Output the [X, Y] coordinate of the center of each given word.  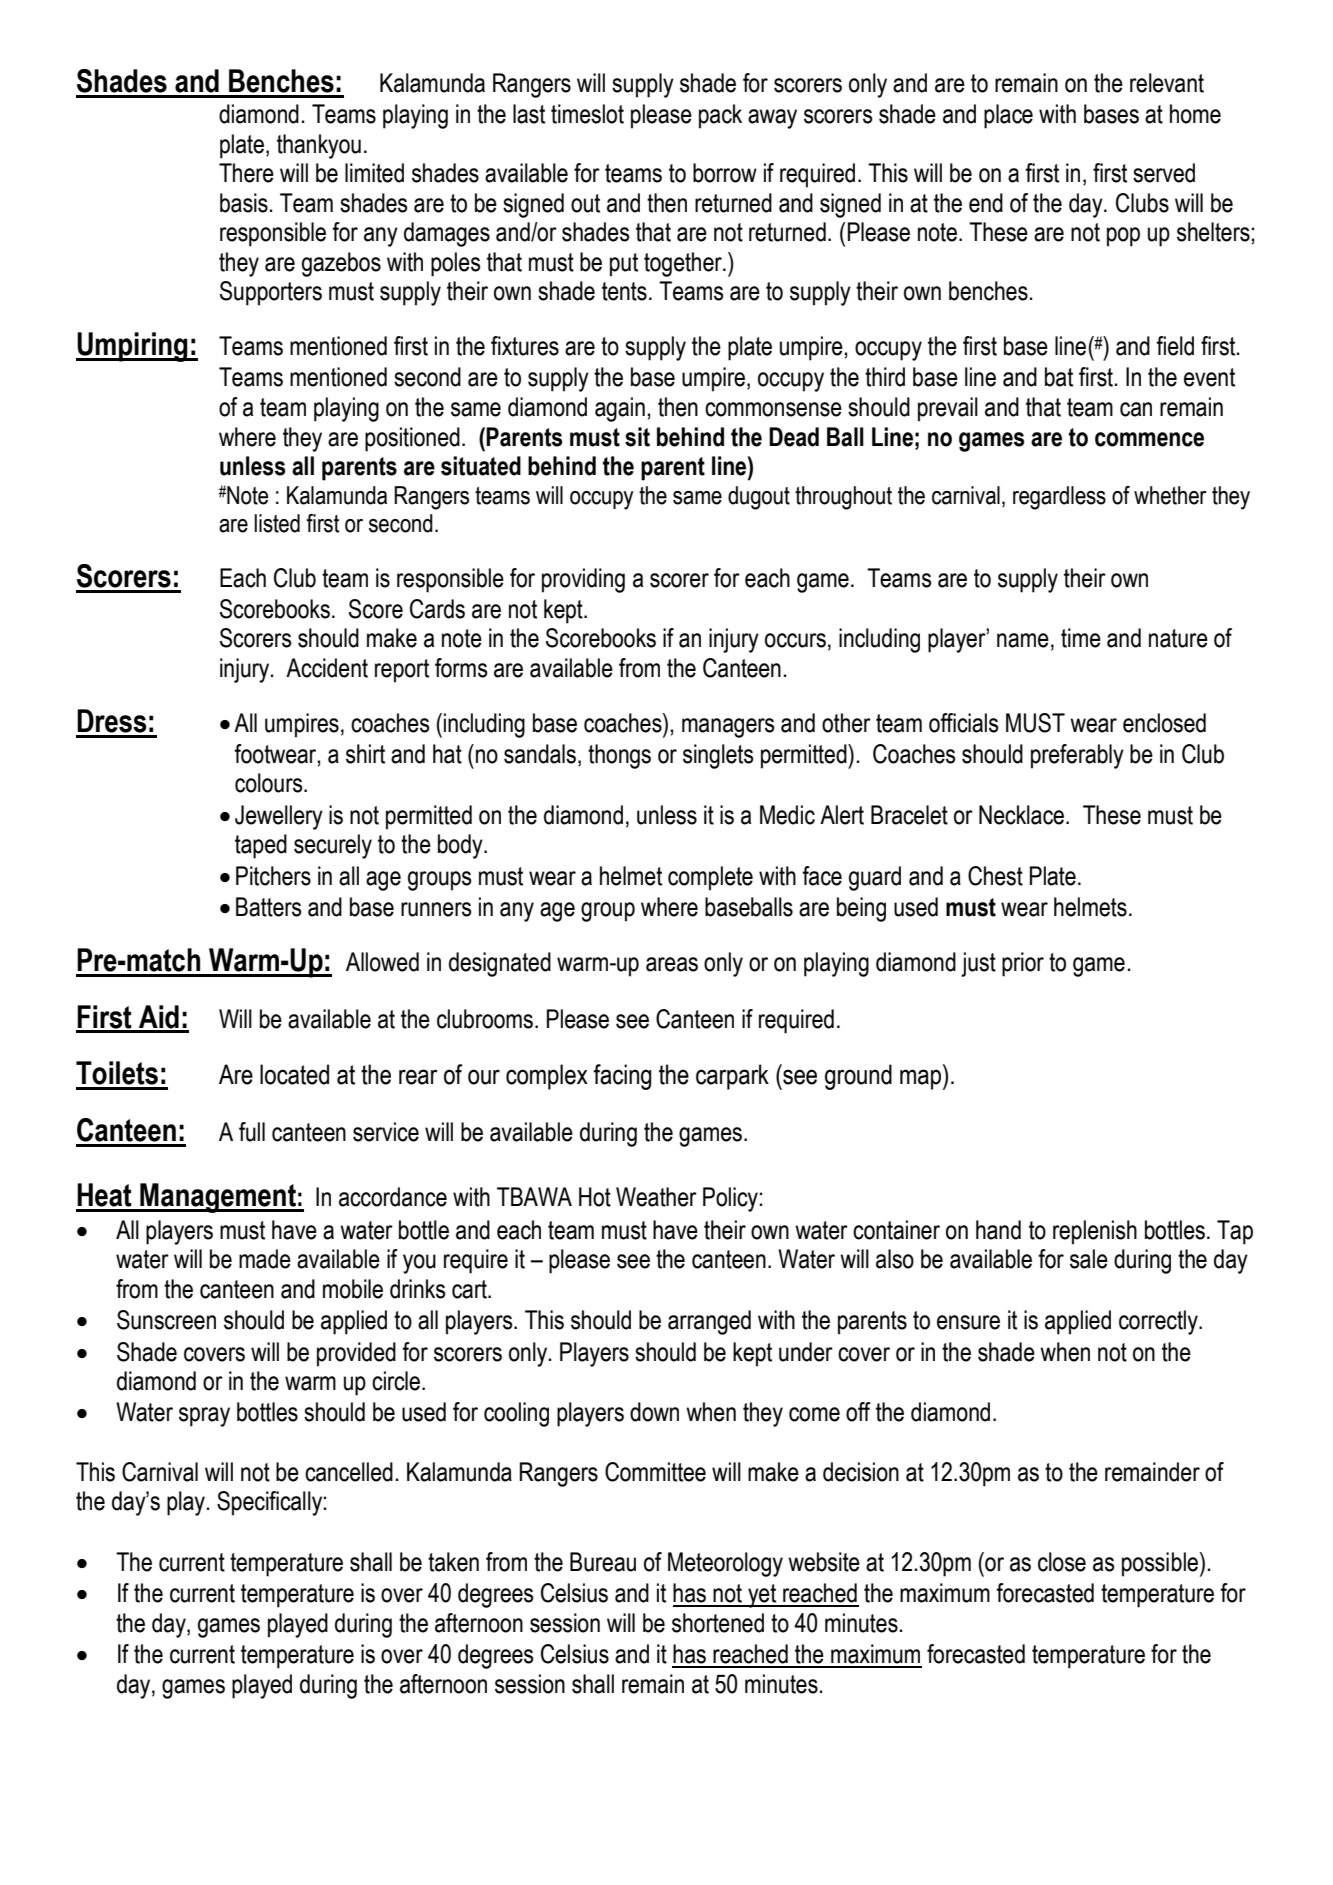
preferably [1077, 756]
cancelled [349, 1472]
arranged [709, 1322]
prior [1023, 964]
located [294, 1074]
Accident [327, 668]
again [620, 409]
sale [1089, 1259]
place [1008, 116]
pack [720, 116]
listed [277, 523]
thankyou [319, 146]
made [265, 1259]
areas [672, 964]
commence [1149, 439]
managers [728, 728]
